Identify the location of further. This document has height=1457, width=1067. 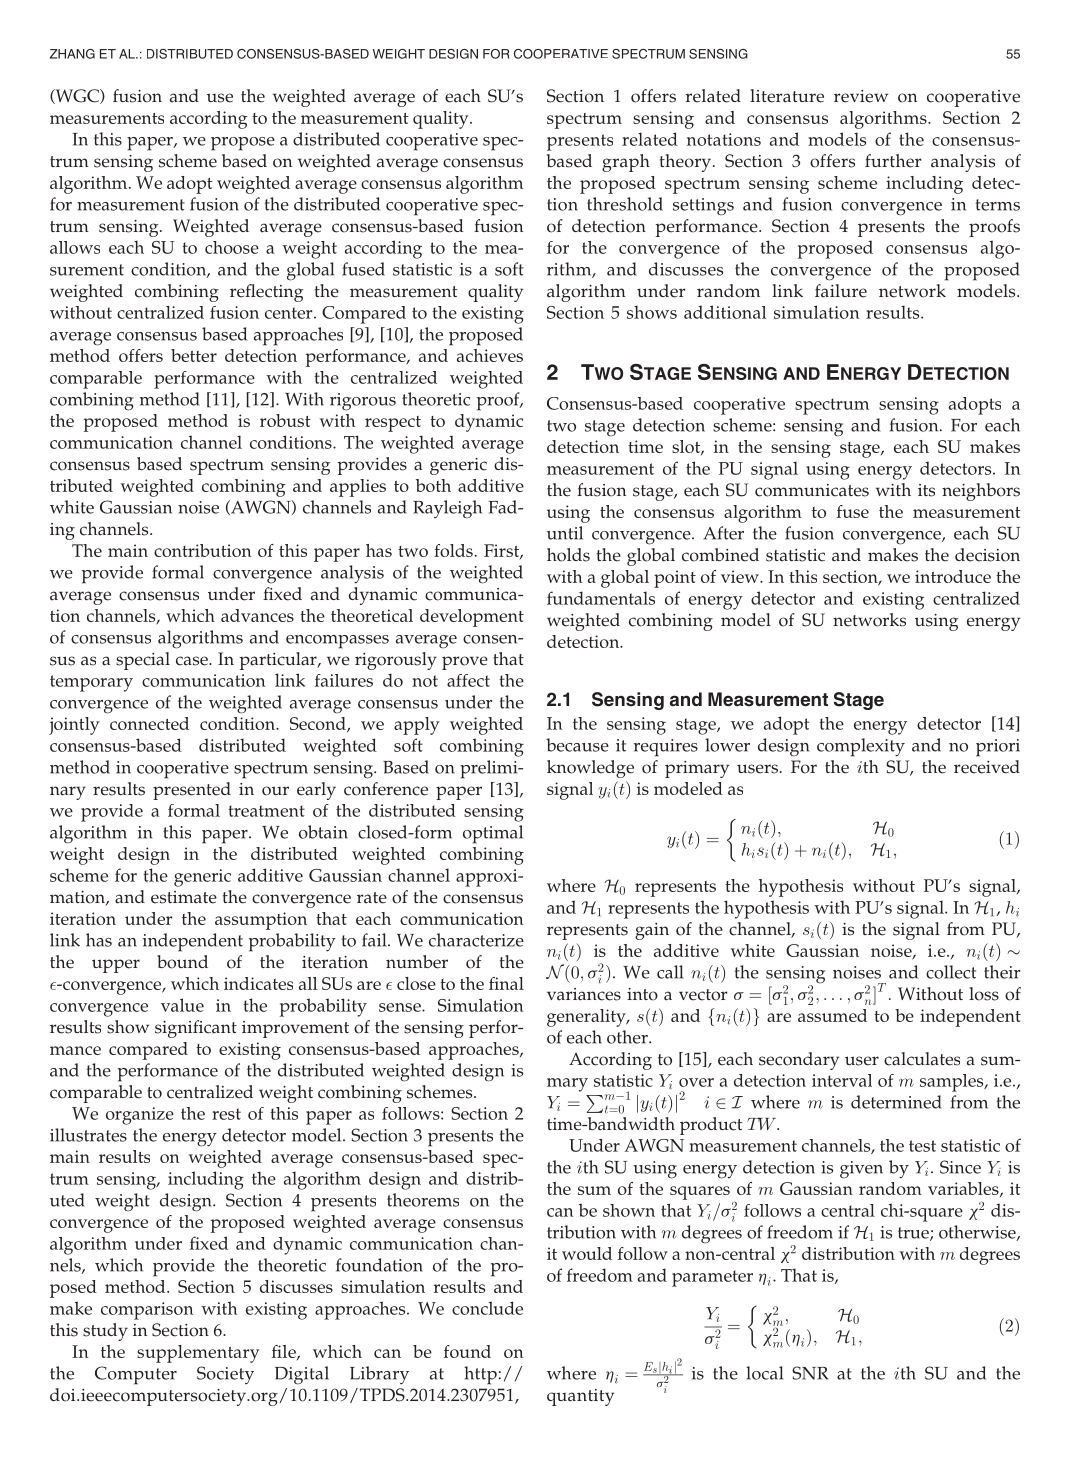
(893, 161).
